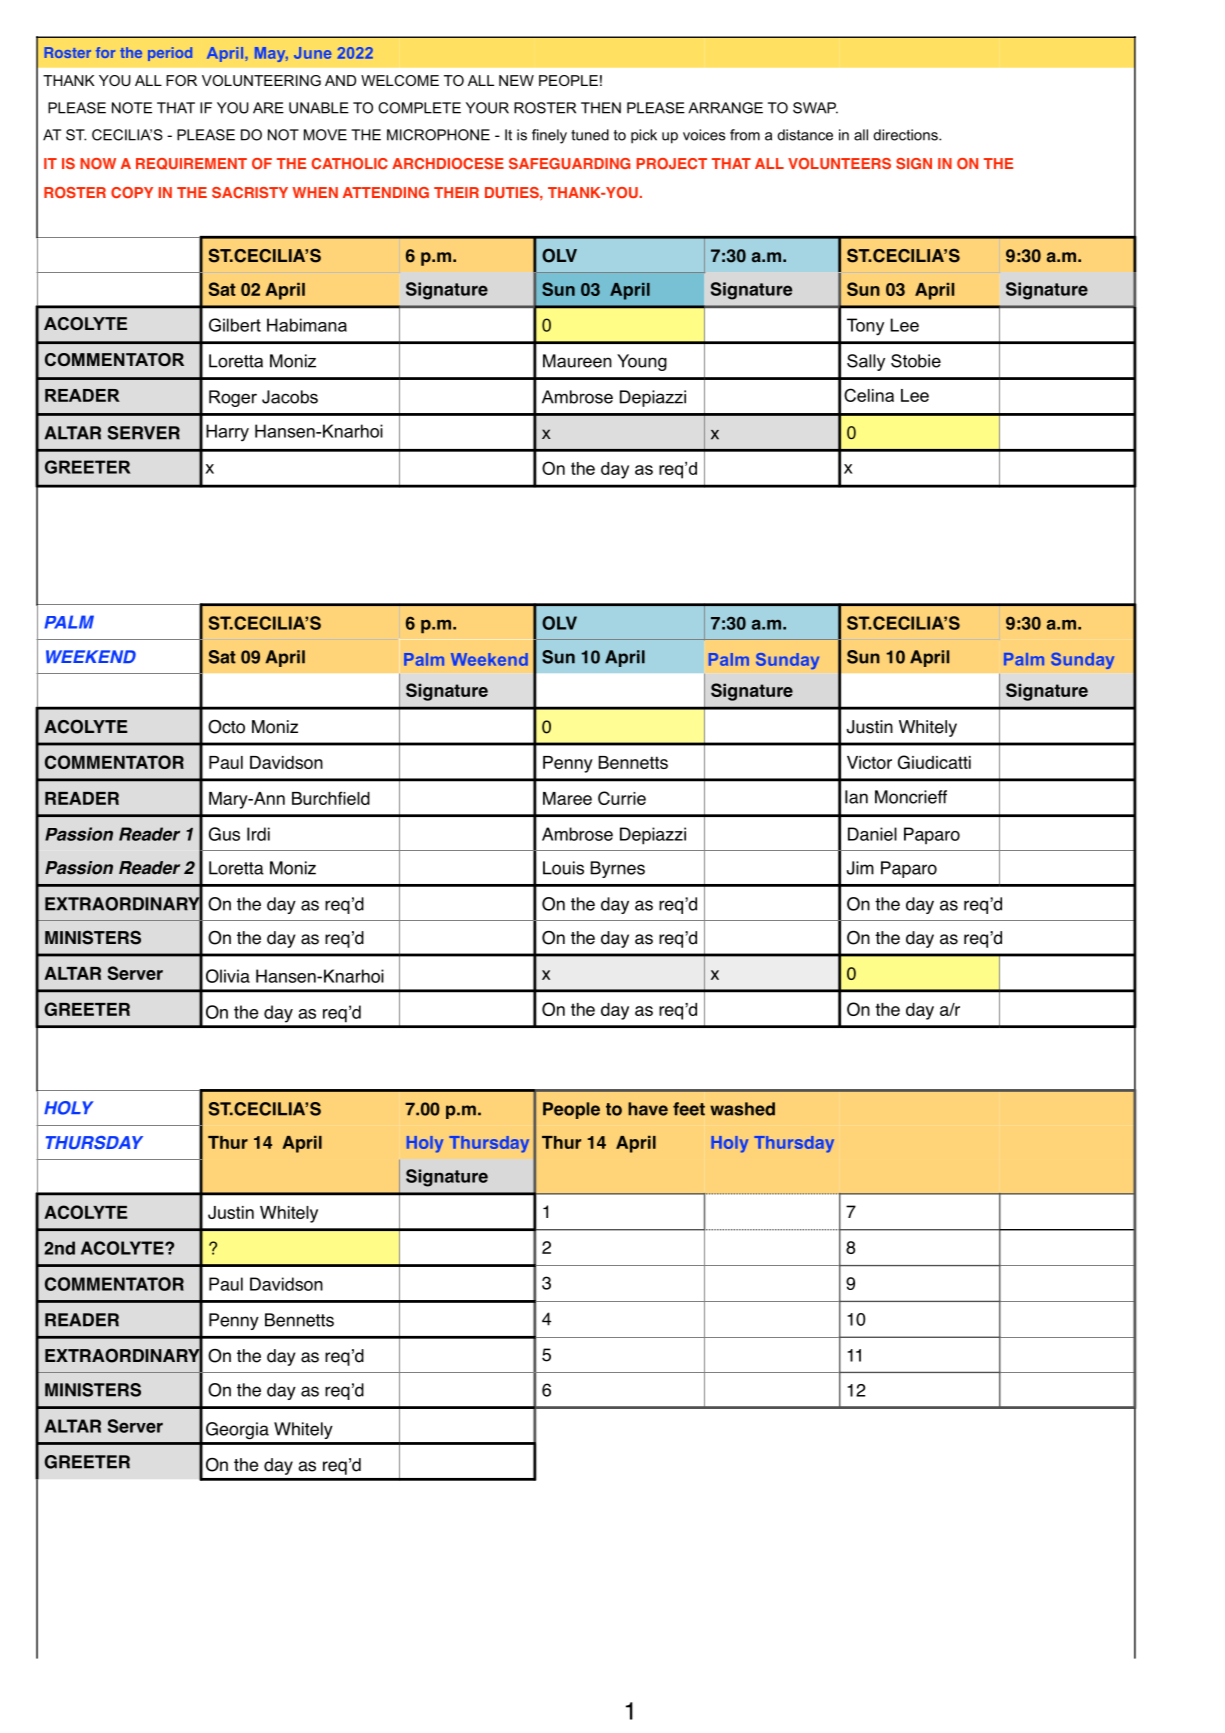 This screenshot has width=1225, height=1733. Describe the element at coordinates (227, 433) in the screenshot. I see `Harry` at that location.
